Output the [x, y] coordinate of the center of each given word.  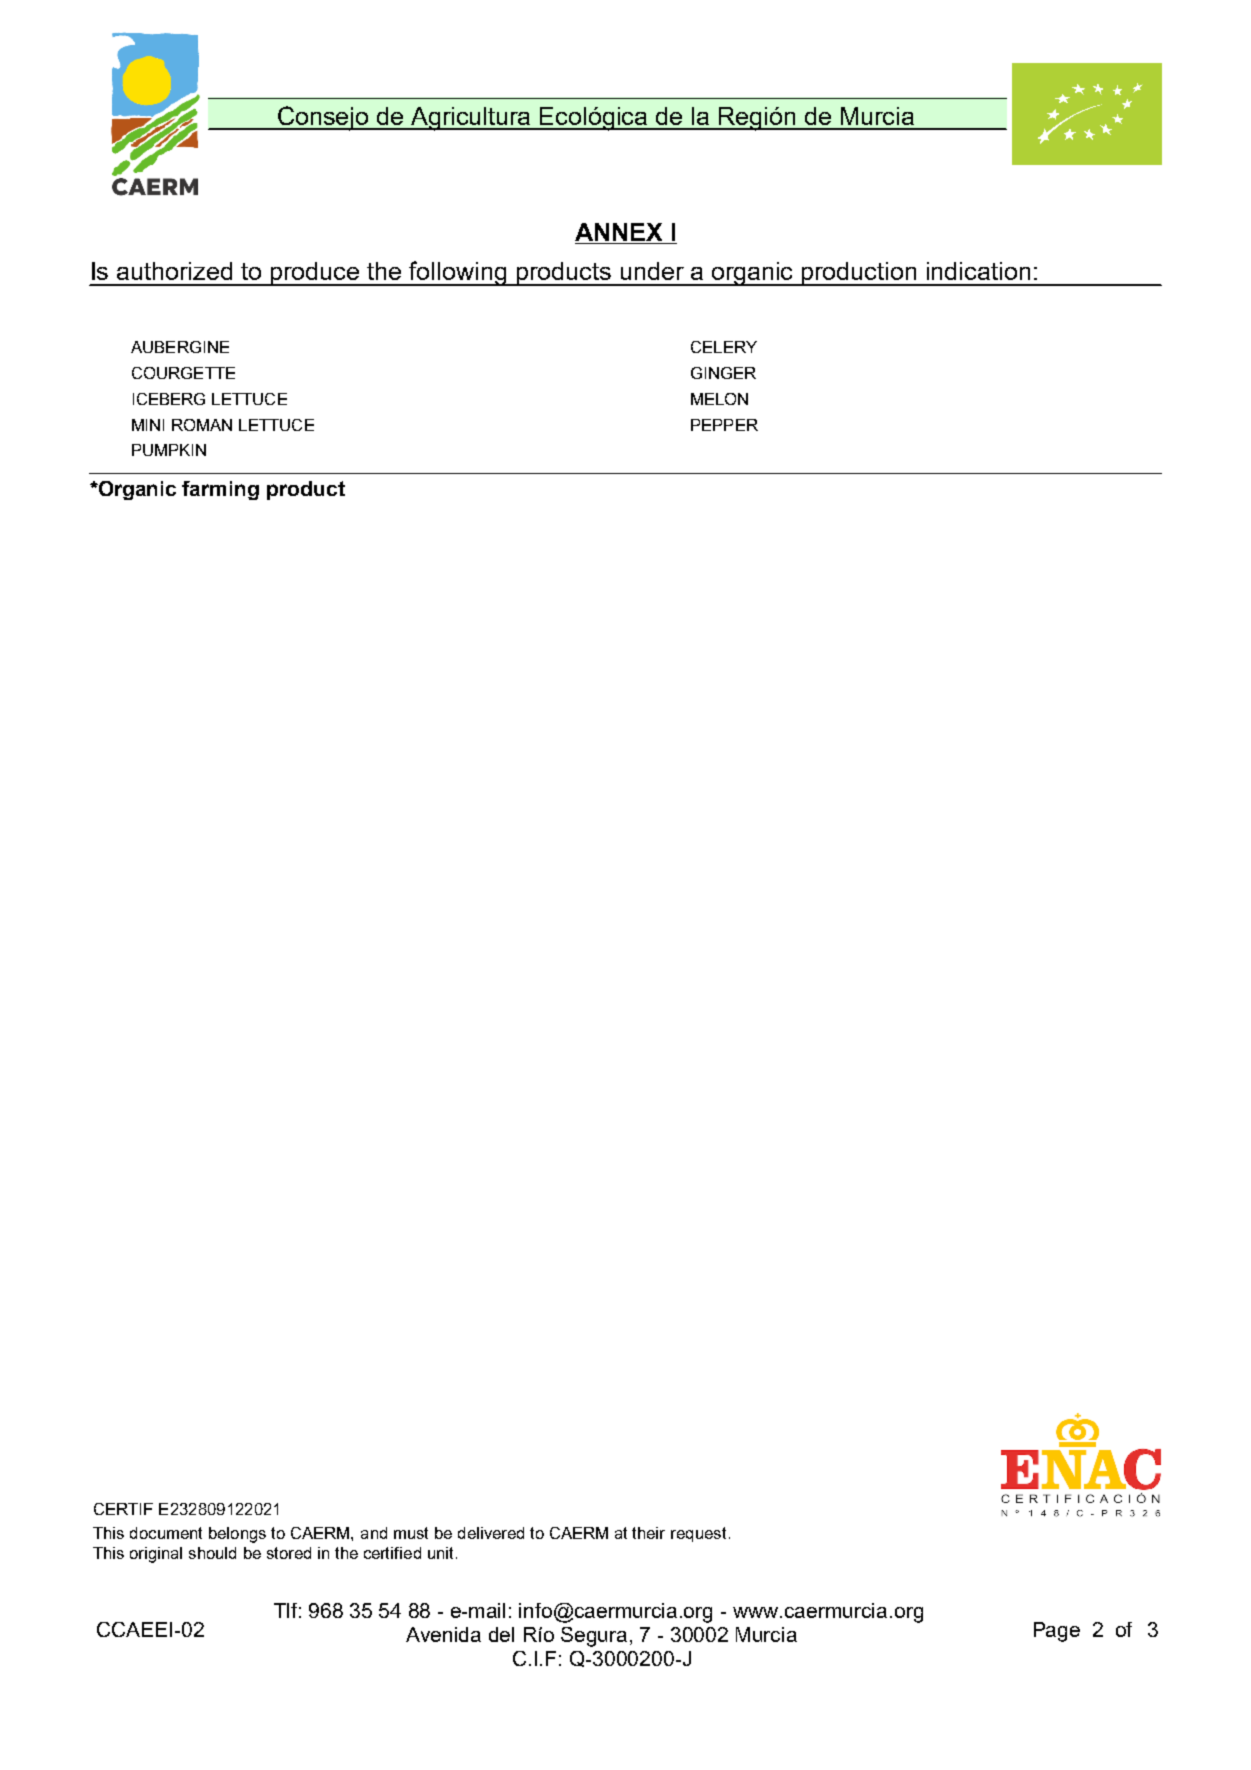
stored [289, 1553]
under [652, 271]
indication [978, 271]
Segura [594, 1637]
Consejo [323, 118]
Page [1057, 1632]
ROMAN [202, 425]
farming [220, 490]
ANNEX [618, 232]
